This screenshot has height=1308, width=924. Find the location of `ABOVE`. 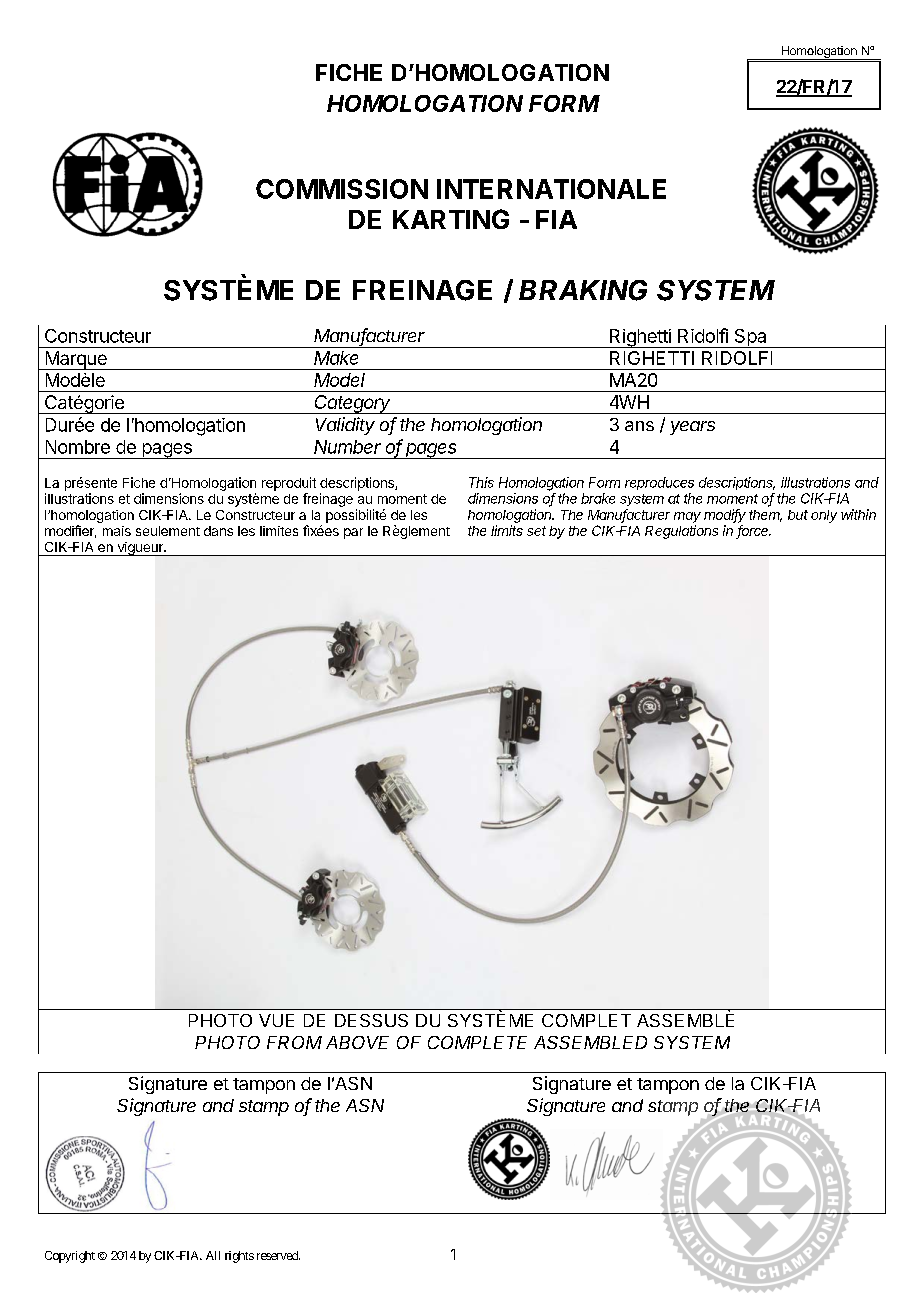

ABOVE is located at coordinates (357, 1042).
